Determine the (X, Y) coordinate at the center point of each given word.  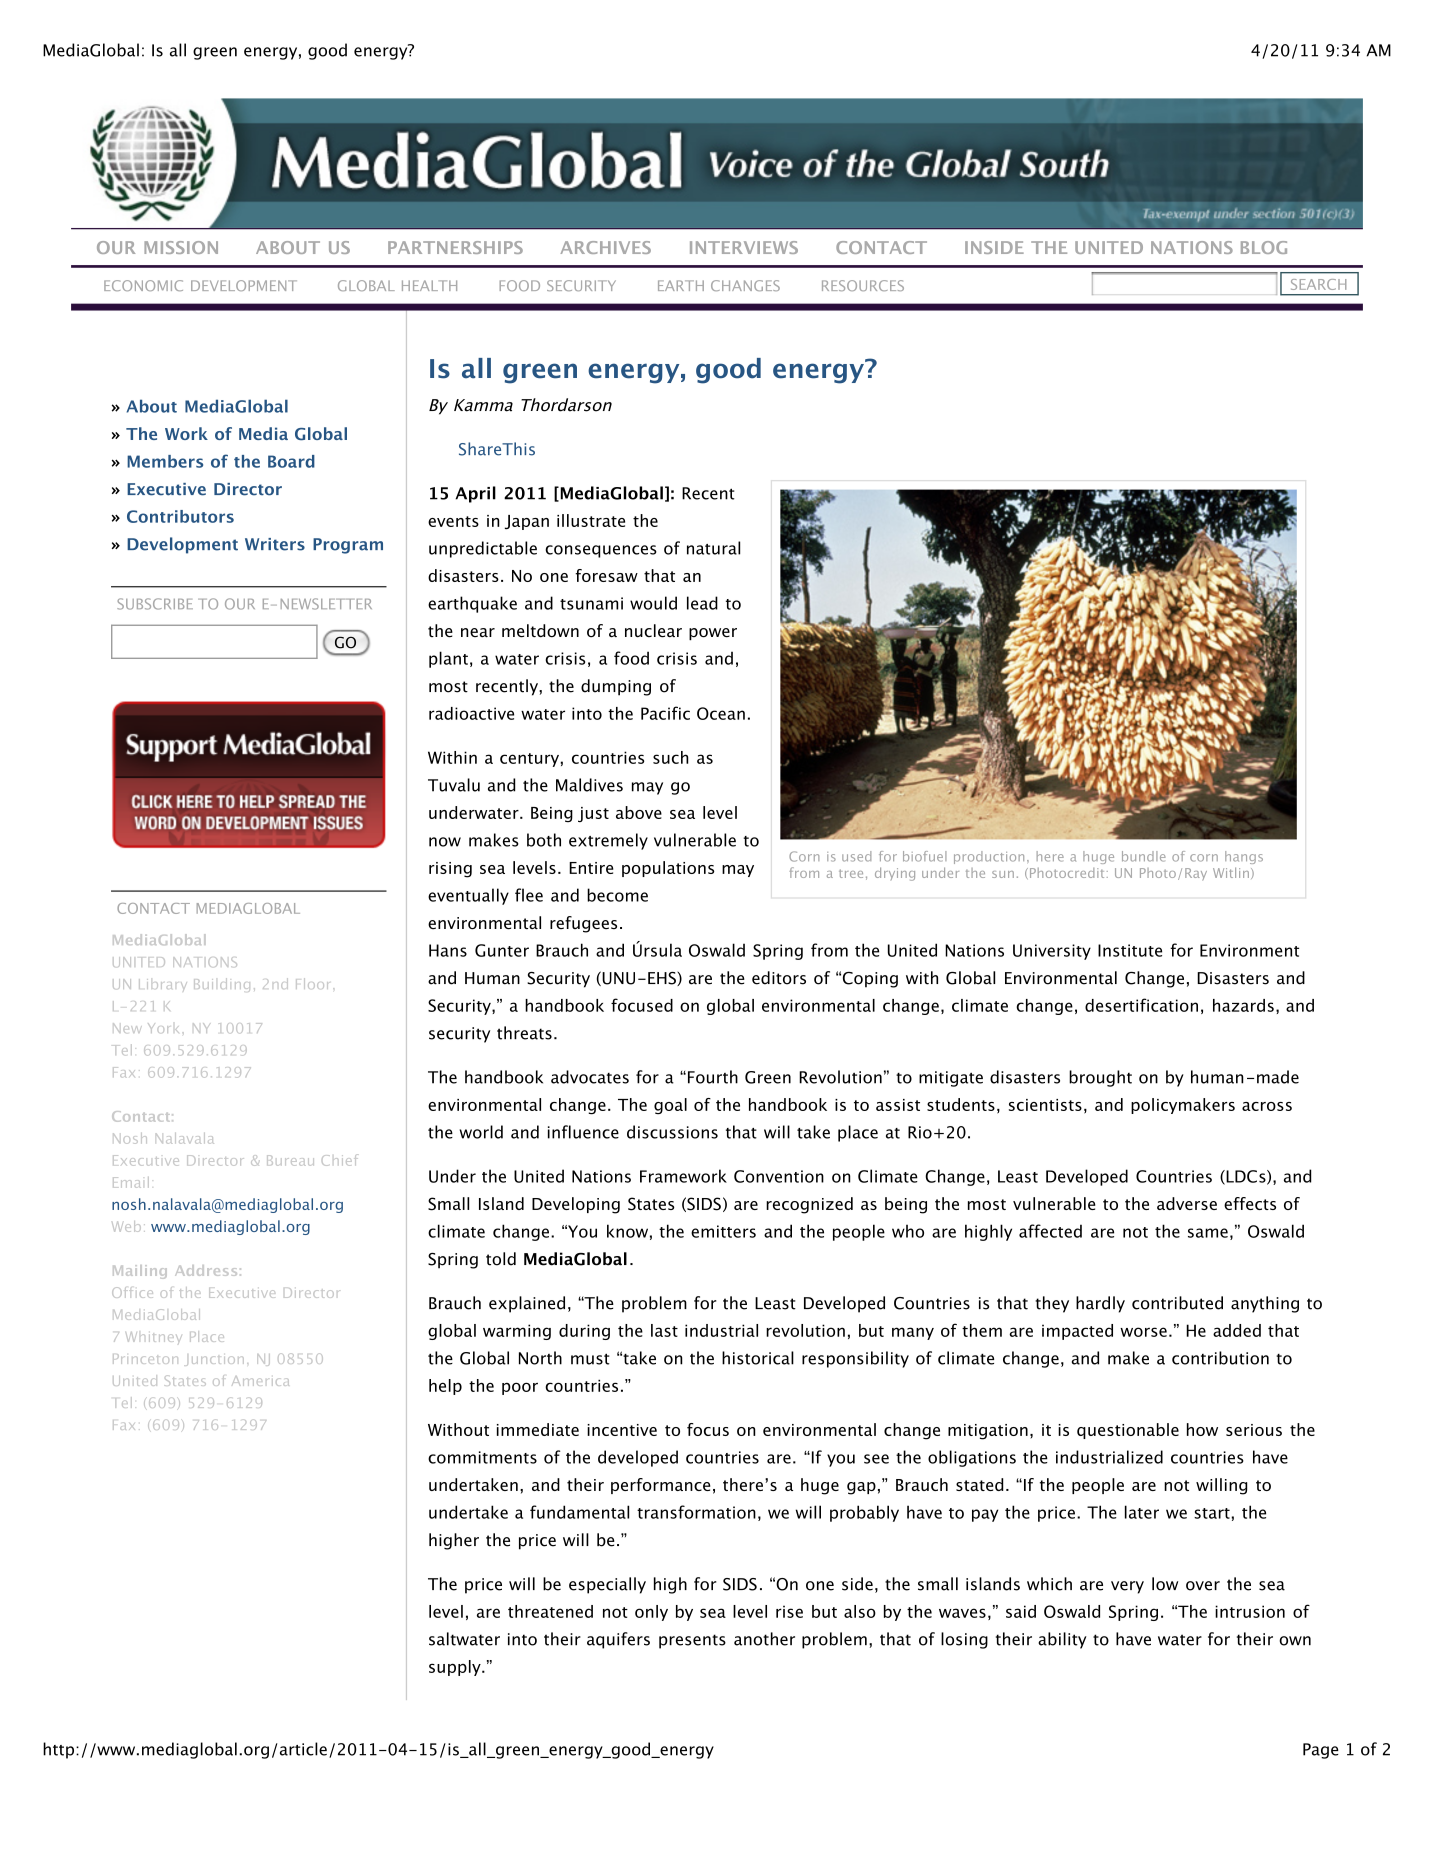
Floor (315, 983)
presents (692, 1641)
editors (779, 978)
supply (456, 1668)
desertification (1141, 1005)
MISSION (181, 247)
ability (1062, 1640)
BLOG (1264, 247)
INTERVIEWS (744, 247)
